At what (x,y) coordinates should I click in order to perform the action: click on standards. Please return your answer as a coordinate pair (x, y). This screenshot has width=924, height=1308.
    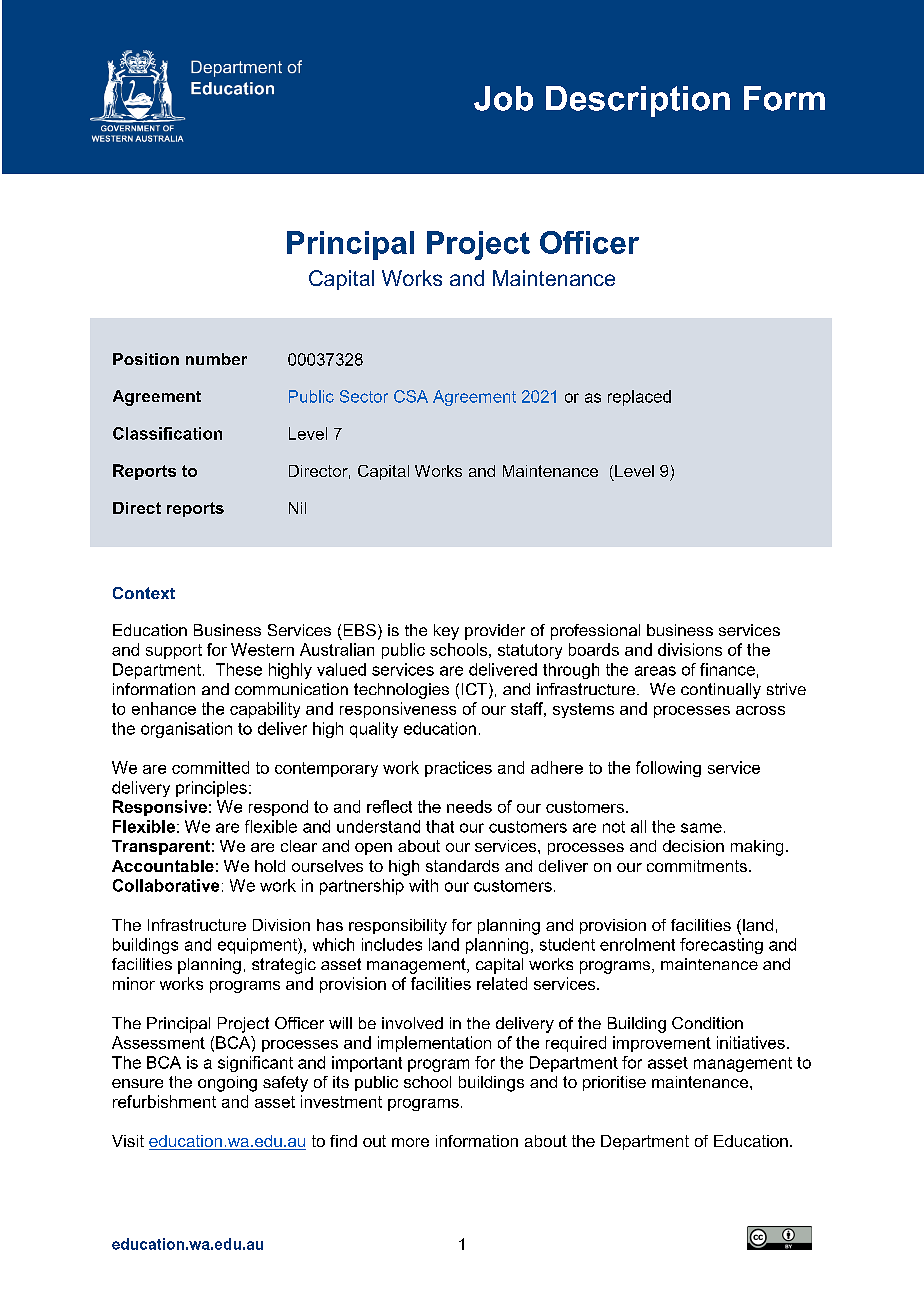
    Looking at the image, I should click on (462, 866).
